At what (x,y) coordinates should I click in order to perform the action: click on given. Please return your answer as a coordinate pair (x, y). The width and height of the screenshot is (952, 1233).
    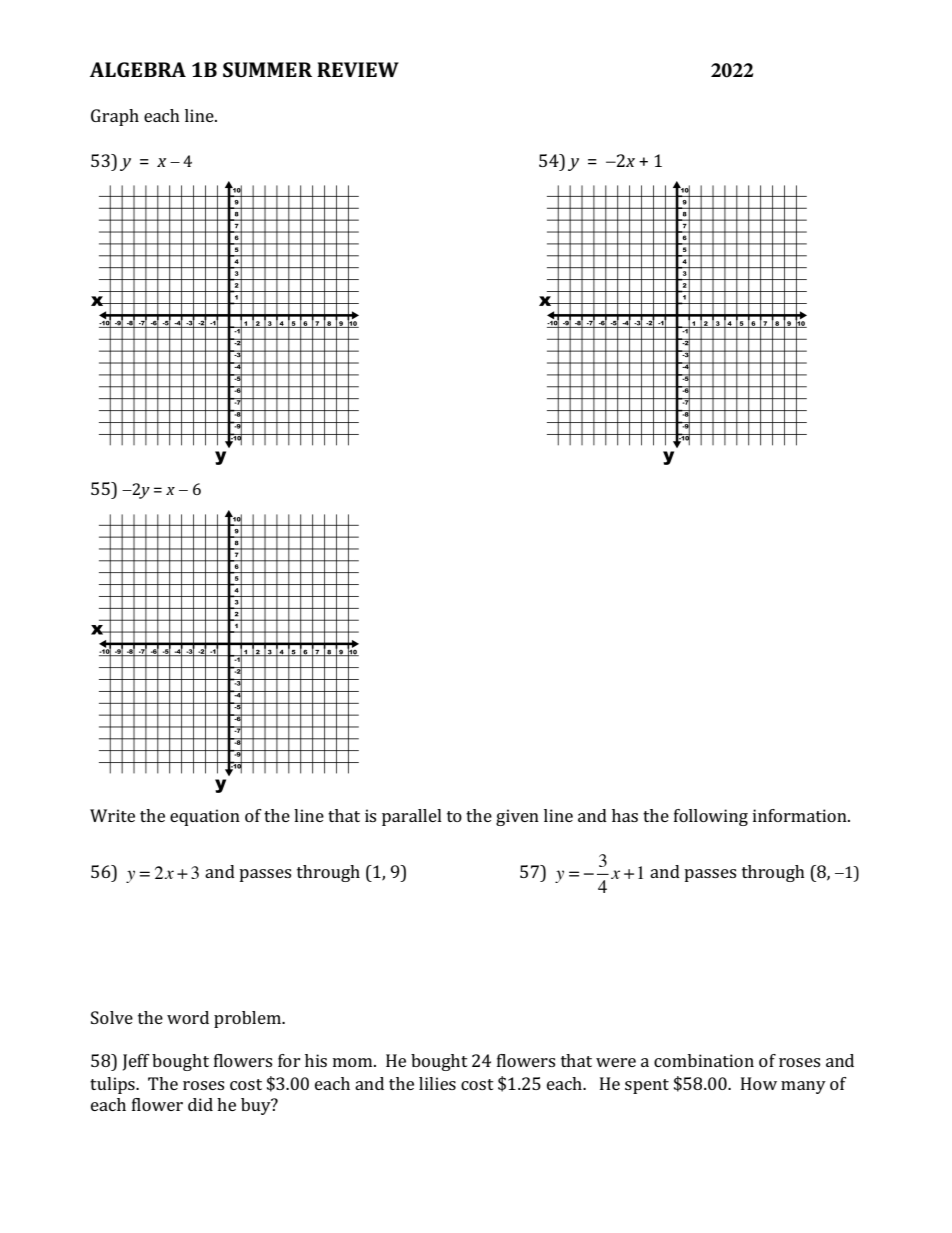
    Looking at the image, I should click on (517, 817).
